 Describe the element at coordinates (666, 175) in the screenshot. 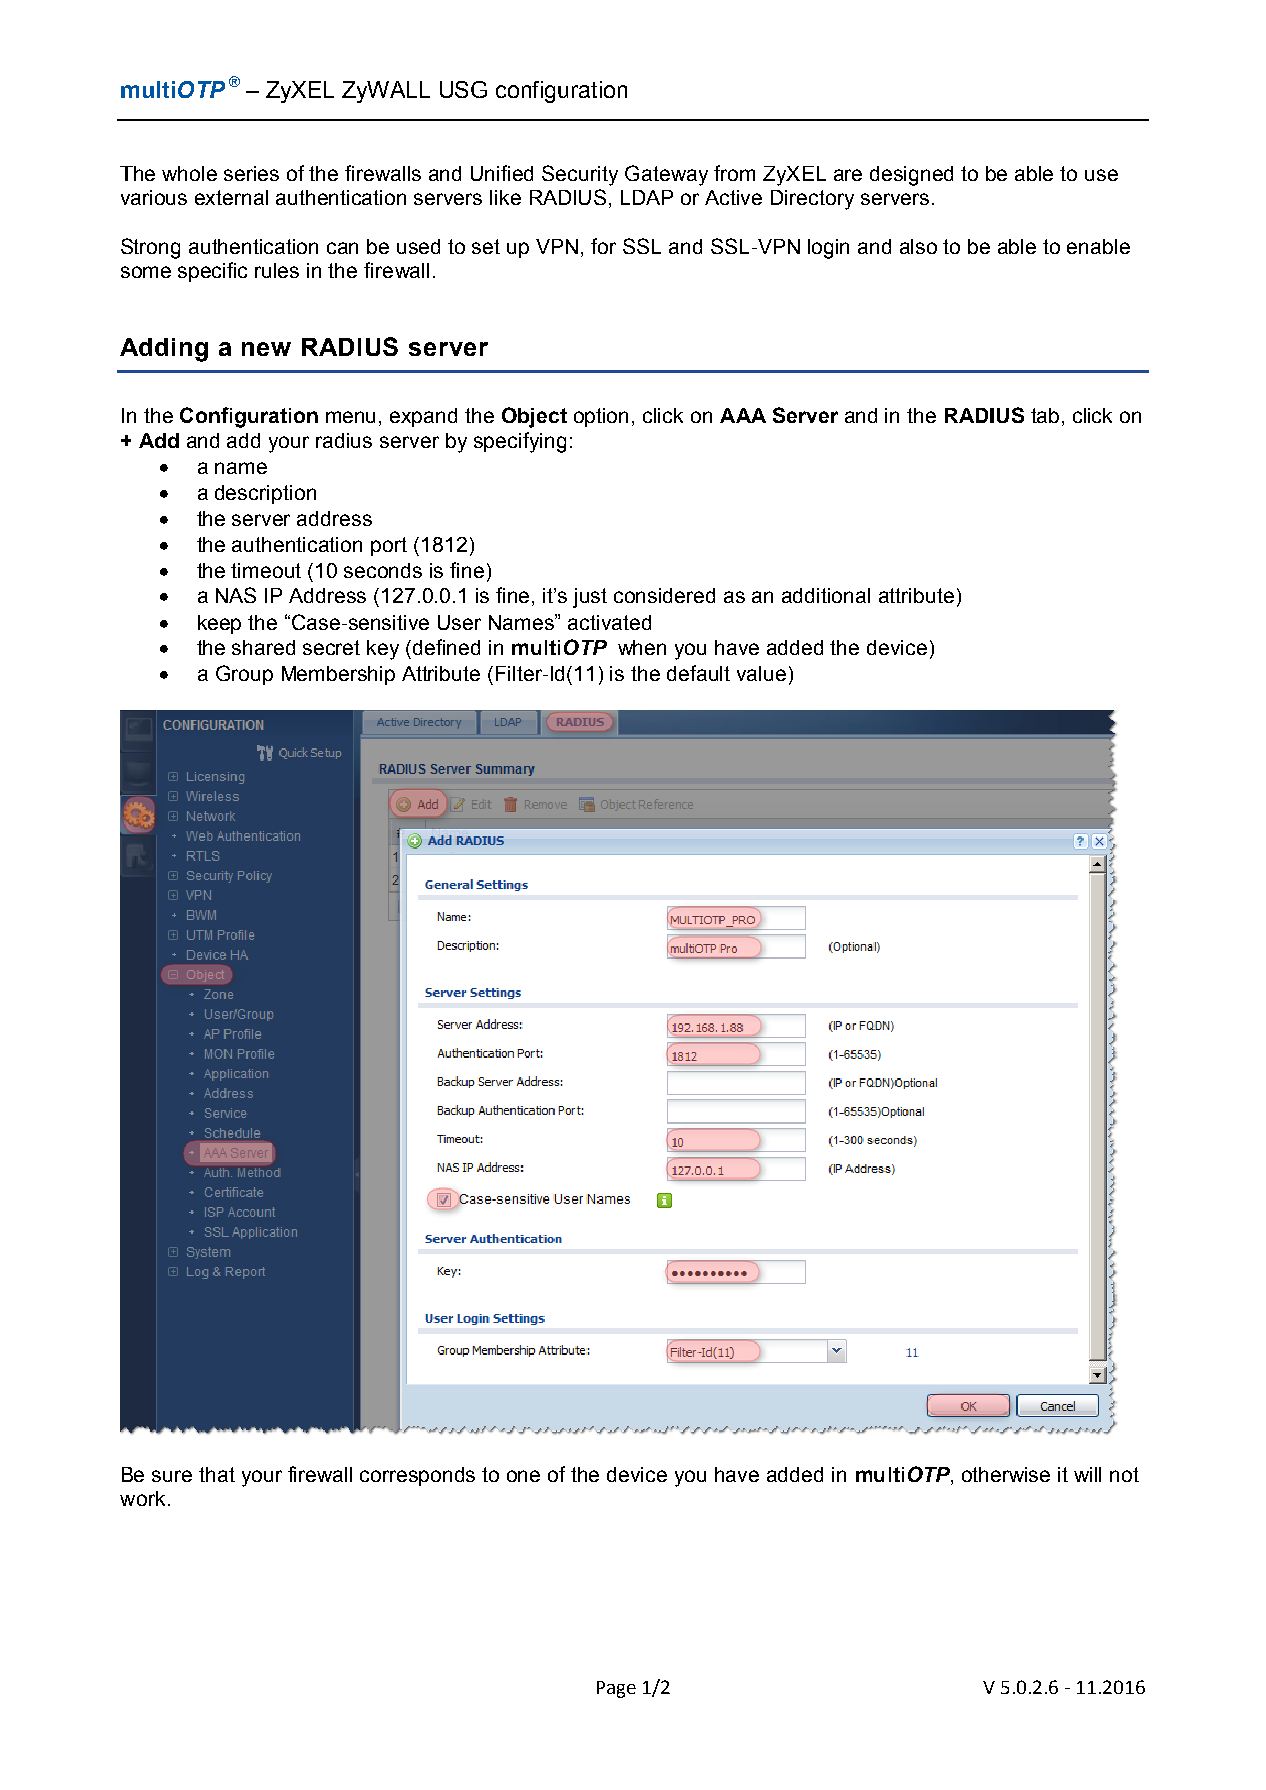

I see `Gateway` at that location.
